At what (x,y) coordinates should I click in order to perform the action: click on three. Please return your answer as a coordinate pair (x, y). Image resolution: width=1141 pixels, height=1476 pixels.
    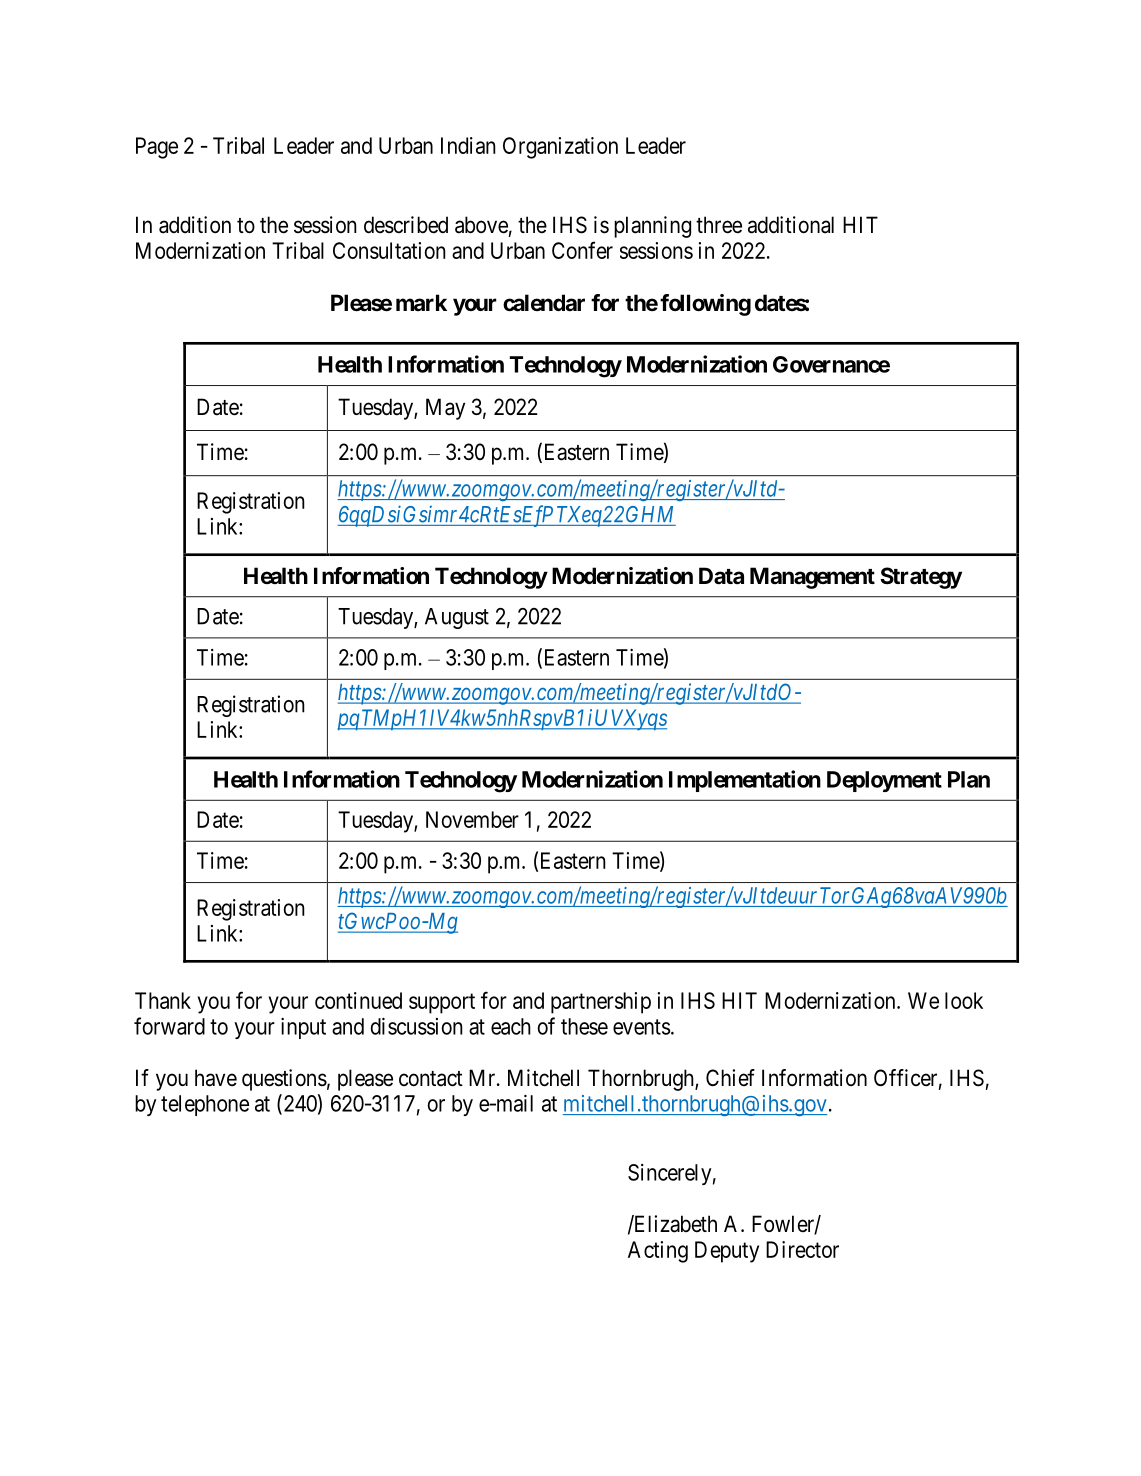
    Looking at the image, I should click on (719, 225).
